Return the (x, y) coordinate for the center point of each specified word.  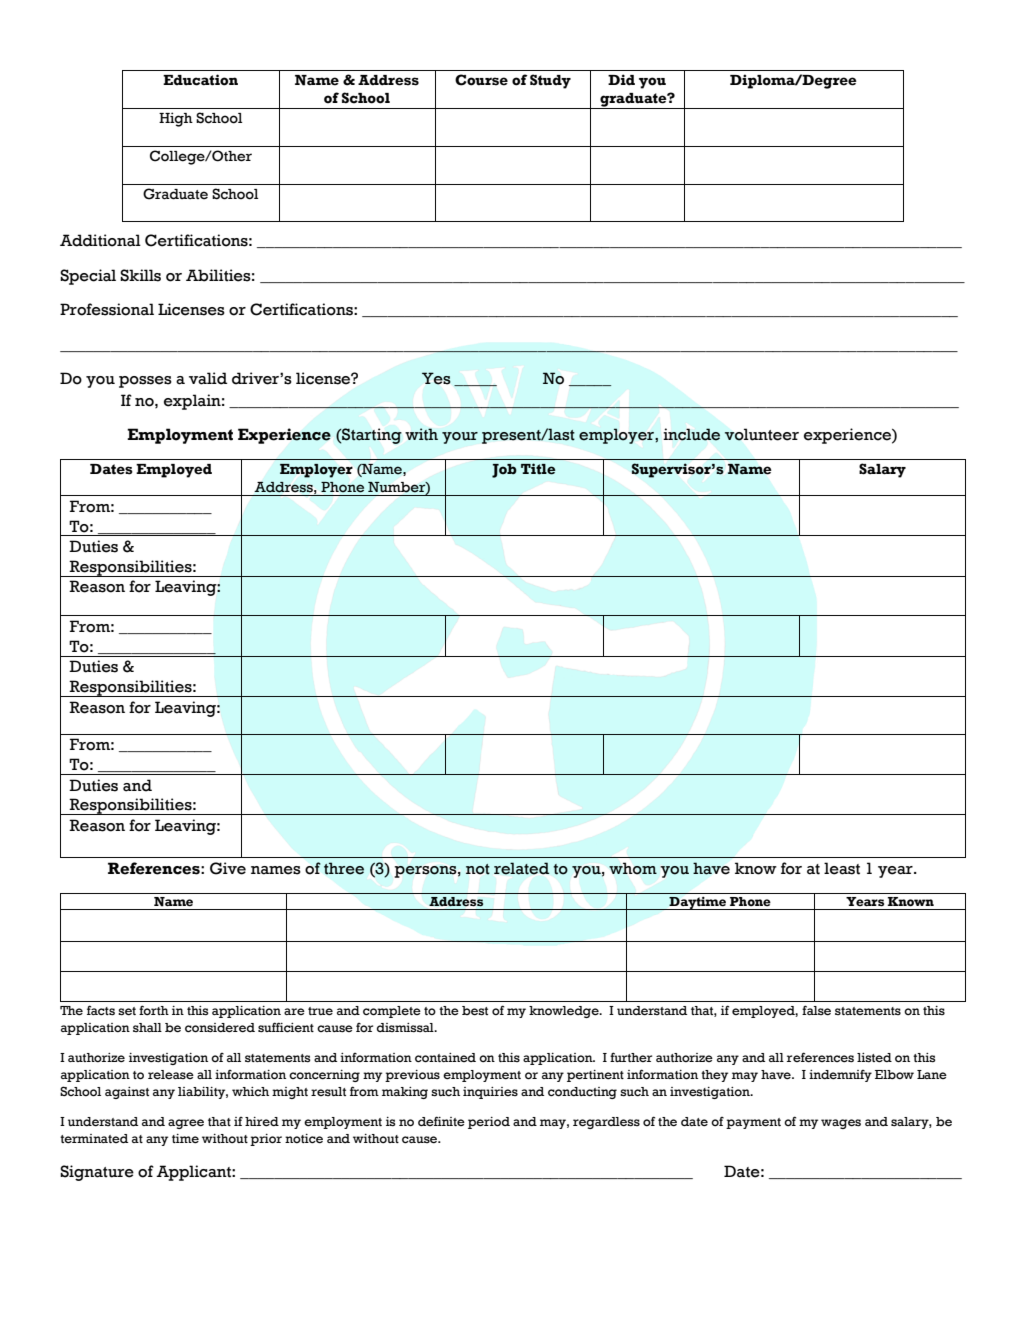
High (176, 119)
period (489, 1123)
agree (186, 1124)
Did (621, 80)
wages (841, 1124)
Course (481, 80)
